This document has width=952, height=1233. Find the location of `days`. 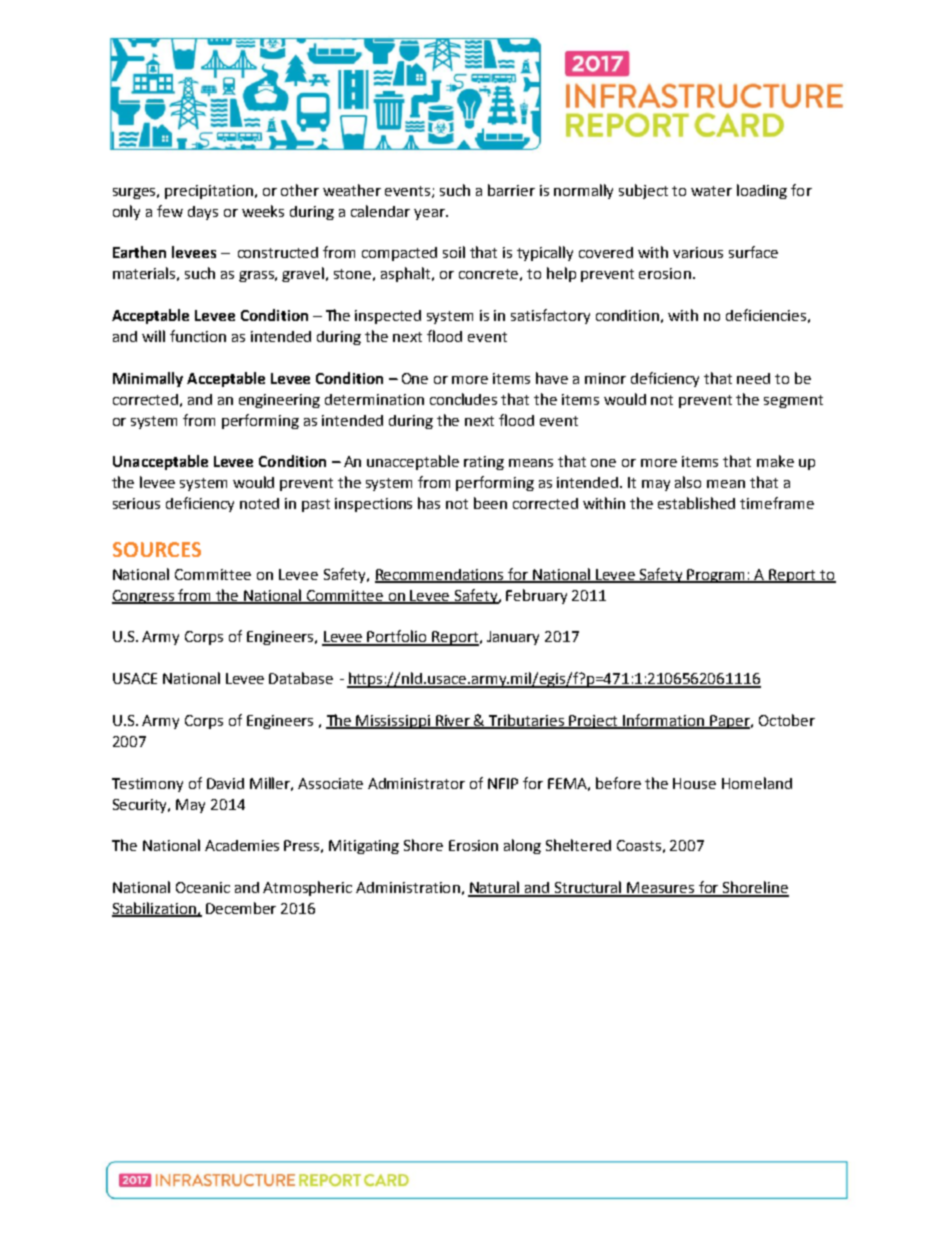

days is located at coordinates (203, 213).
